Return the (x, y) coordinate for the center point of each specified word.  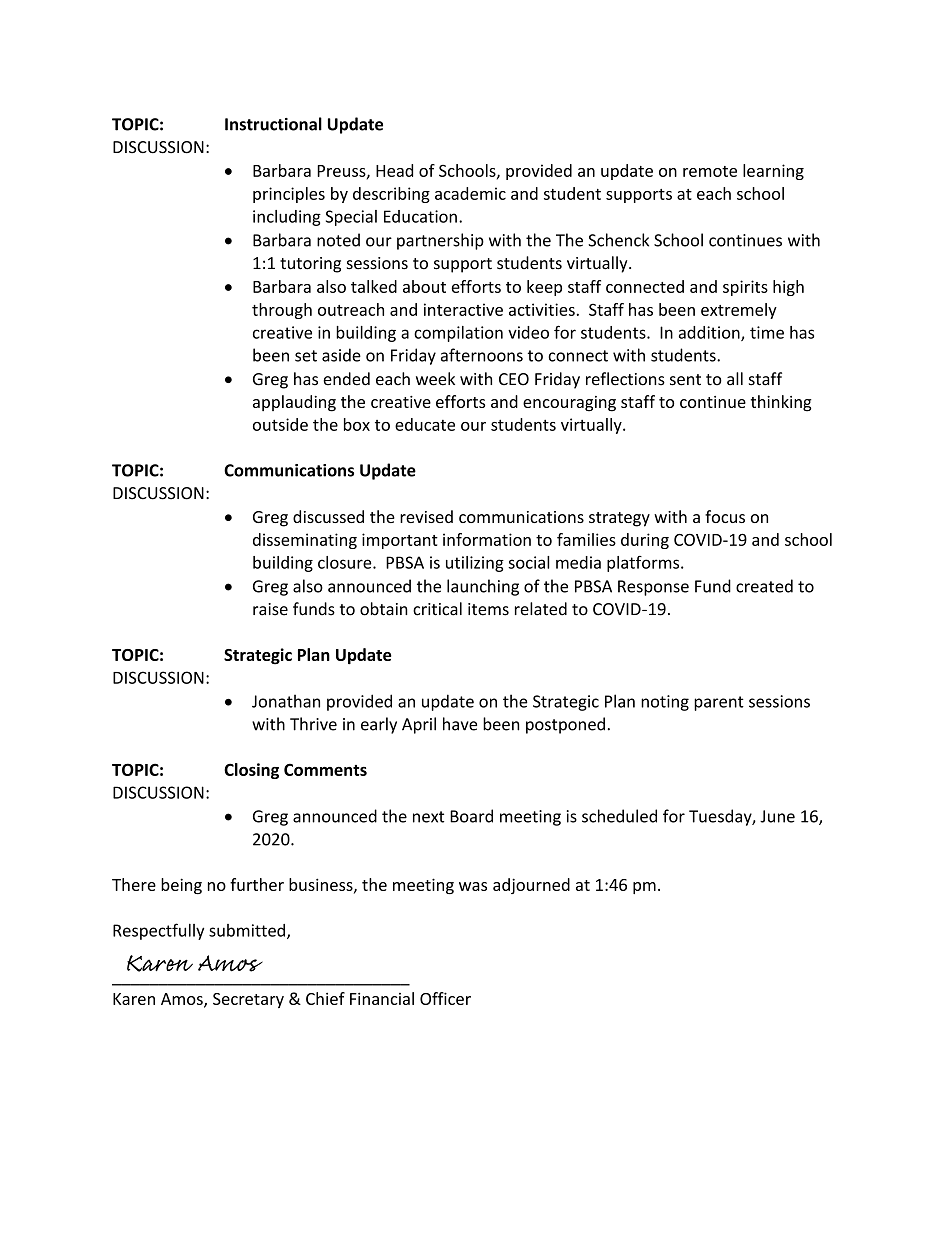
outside (280, 424)
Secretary (248, 1000)
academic (470, 193)
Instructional (273, 124)
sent (685, 380)
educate (425, 424)
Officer (445, 998)
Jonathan (286, 701)
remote (710, 171)
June (777, 816)
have (460, 724)
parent (719, 703)
